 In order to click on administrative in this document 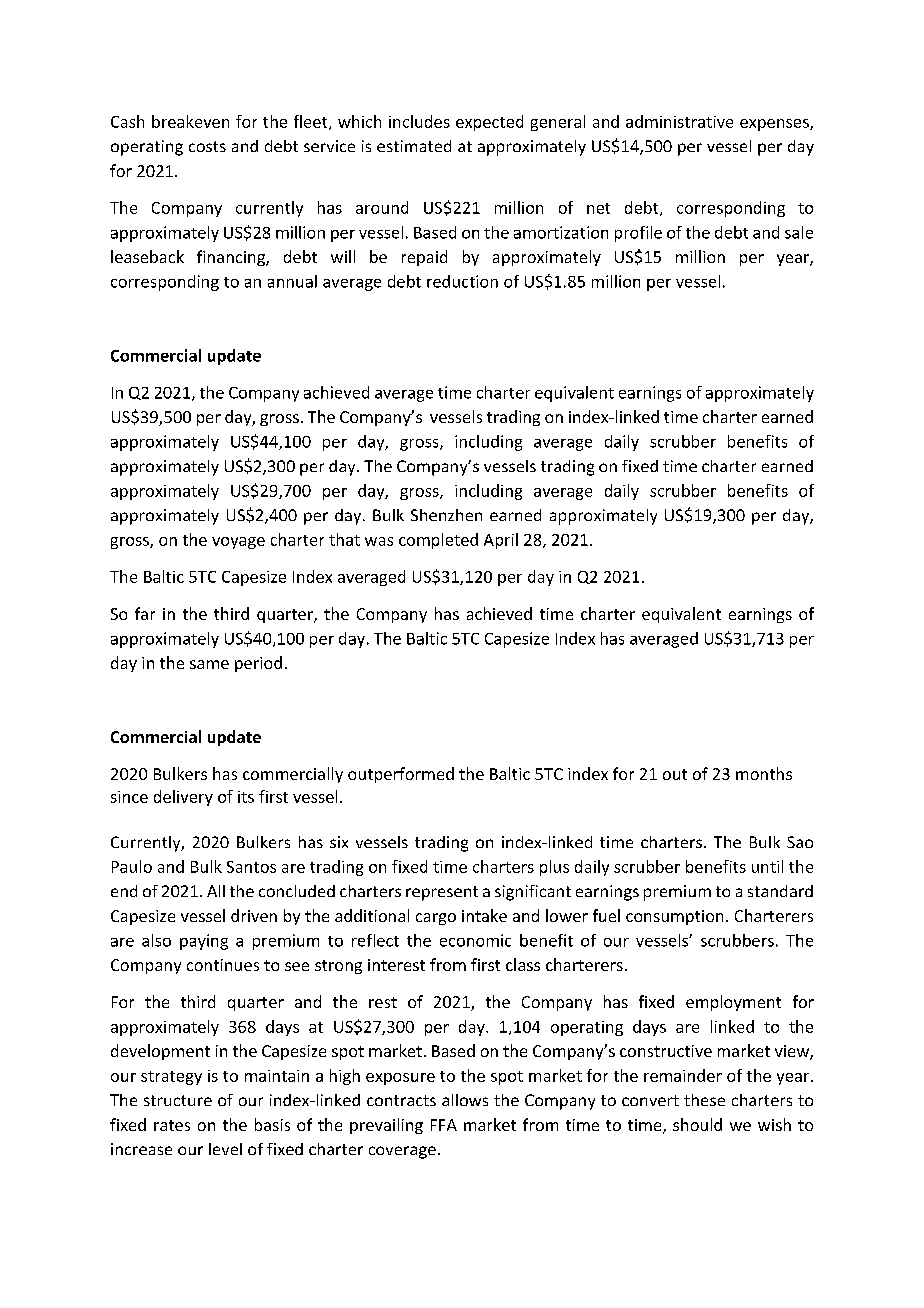, I will do `click(679, 121)`.
